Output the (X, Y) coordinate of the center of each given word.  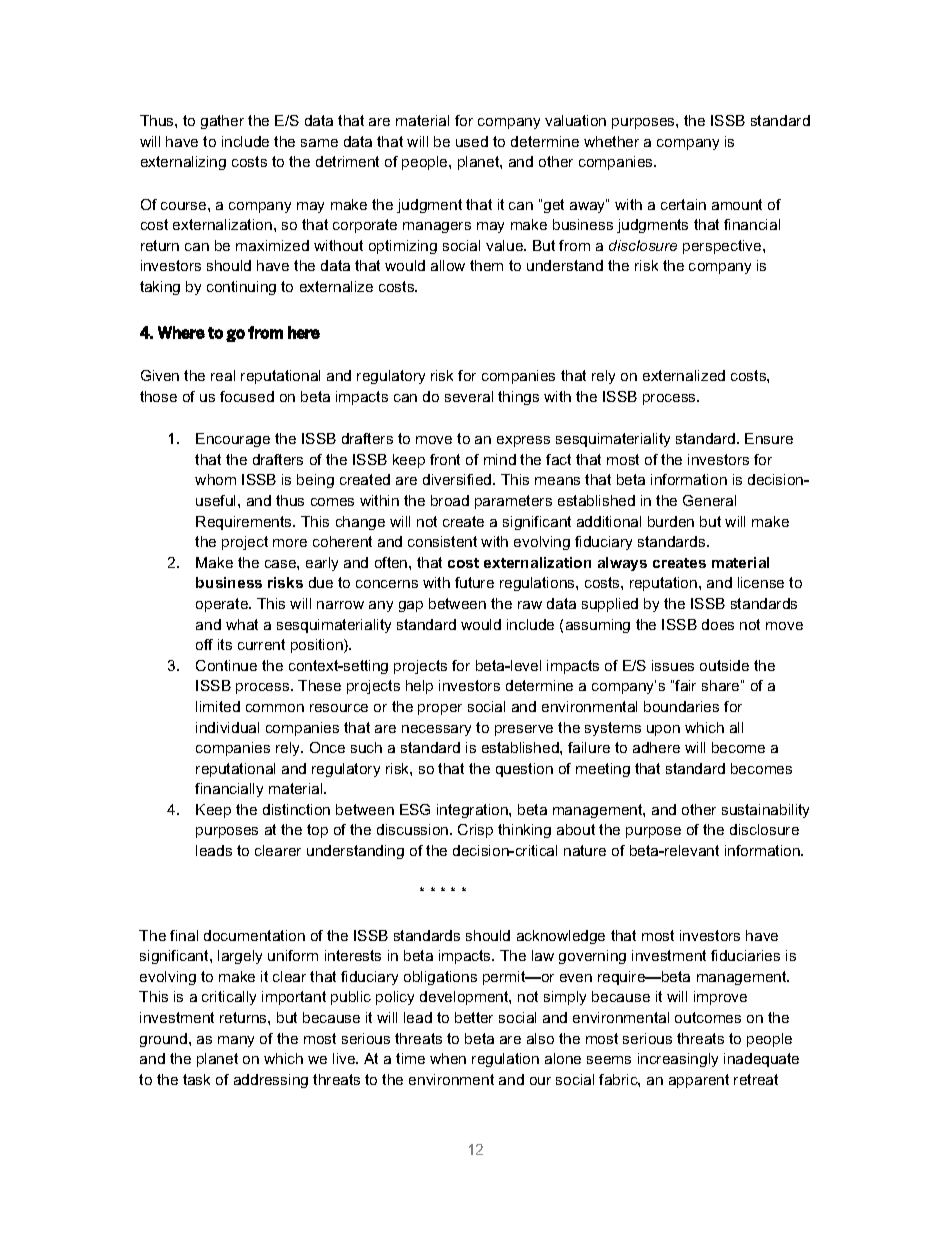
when (448, 1058)
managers (437, 227)
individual (227, 727)
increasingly (678, 1060)
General (709, 500)
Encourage (233, 440)
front (445, 459)
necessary (436, 730)
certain (683, 204)
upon (663, 730)
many (236, 1041)
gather (222, 122)
